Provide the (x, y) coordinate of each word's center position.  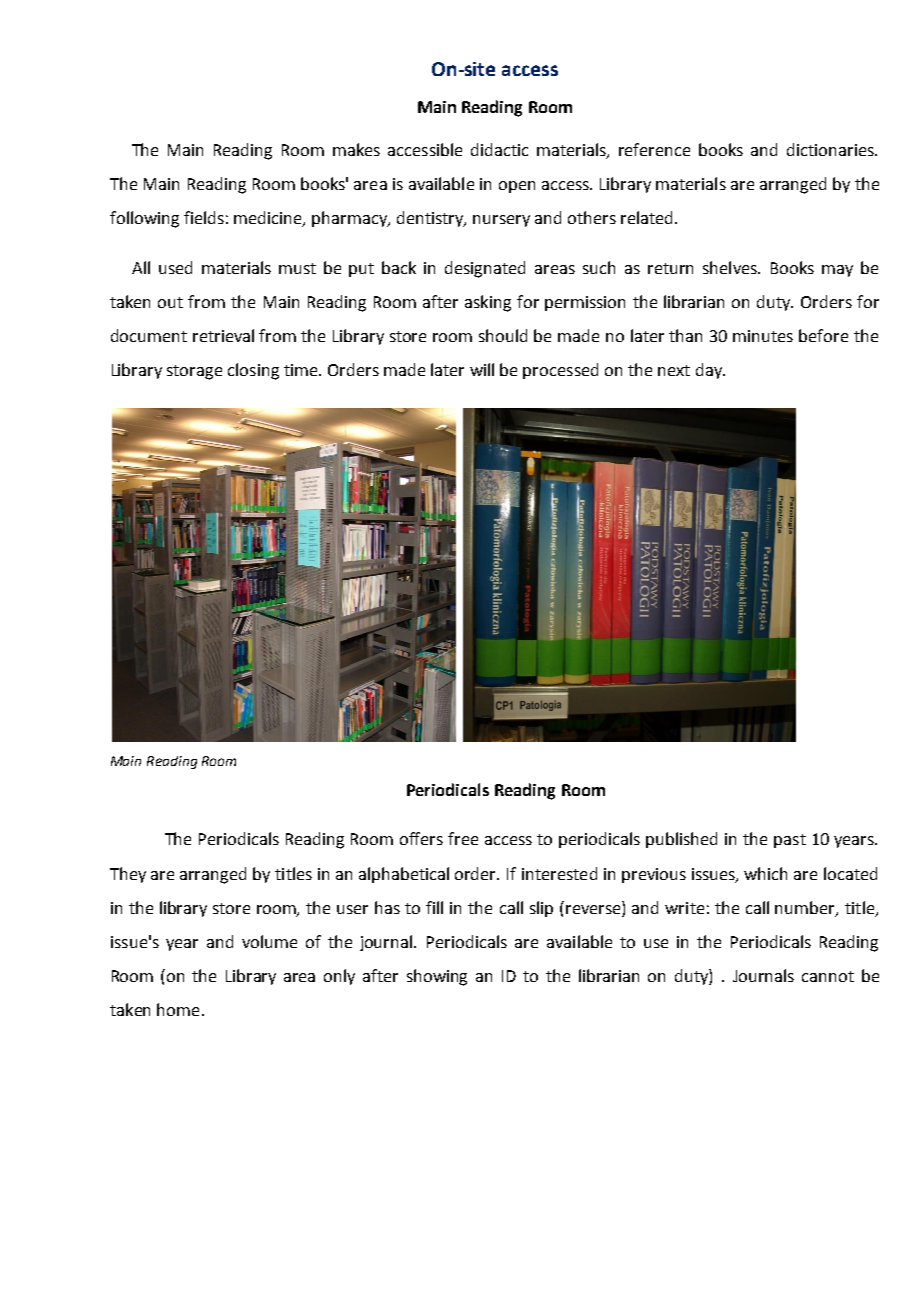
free (463, 838)
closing (253, 371)
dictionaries (831, 149)
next (674, 370)
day (710, 371)
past (790, 841)
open (517, 187)
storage (194, 372)
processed (560, 371)
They (128, 875)
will (482, 369)
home (178, 1009)
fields (204, 217)
